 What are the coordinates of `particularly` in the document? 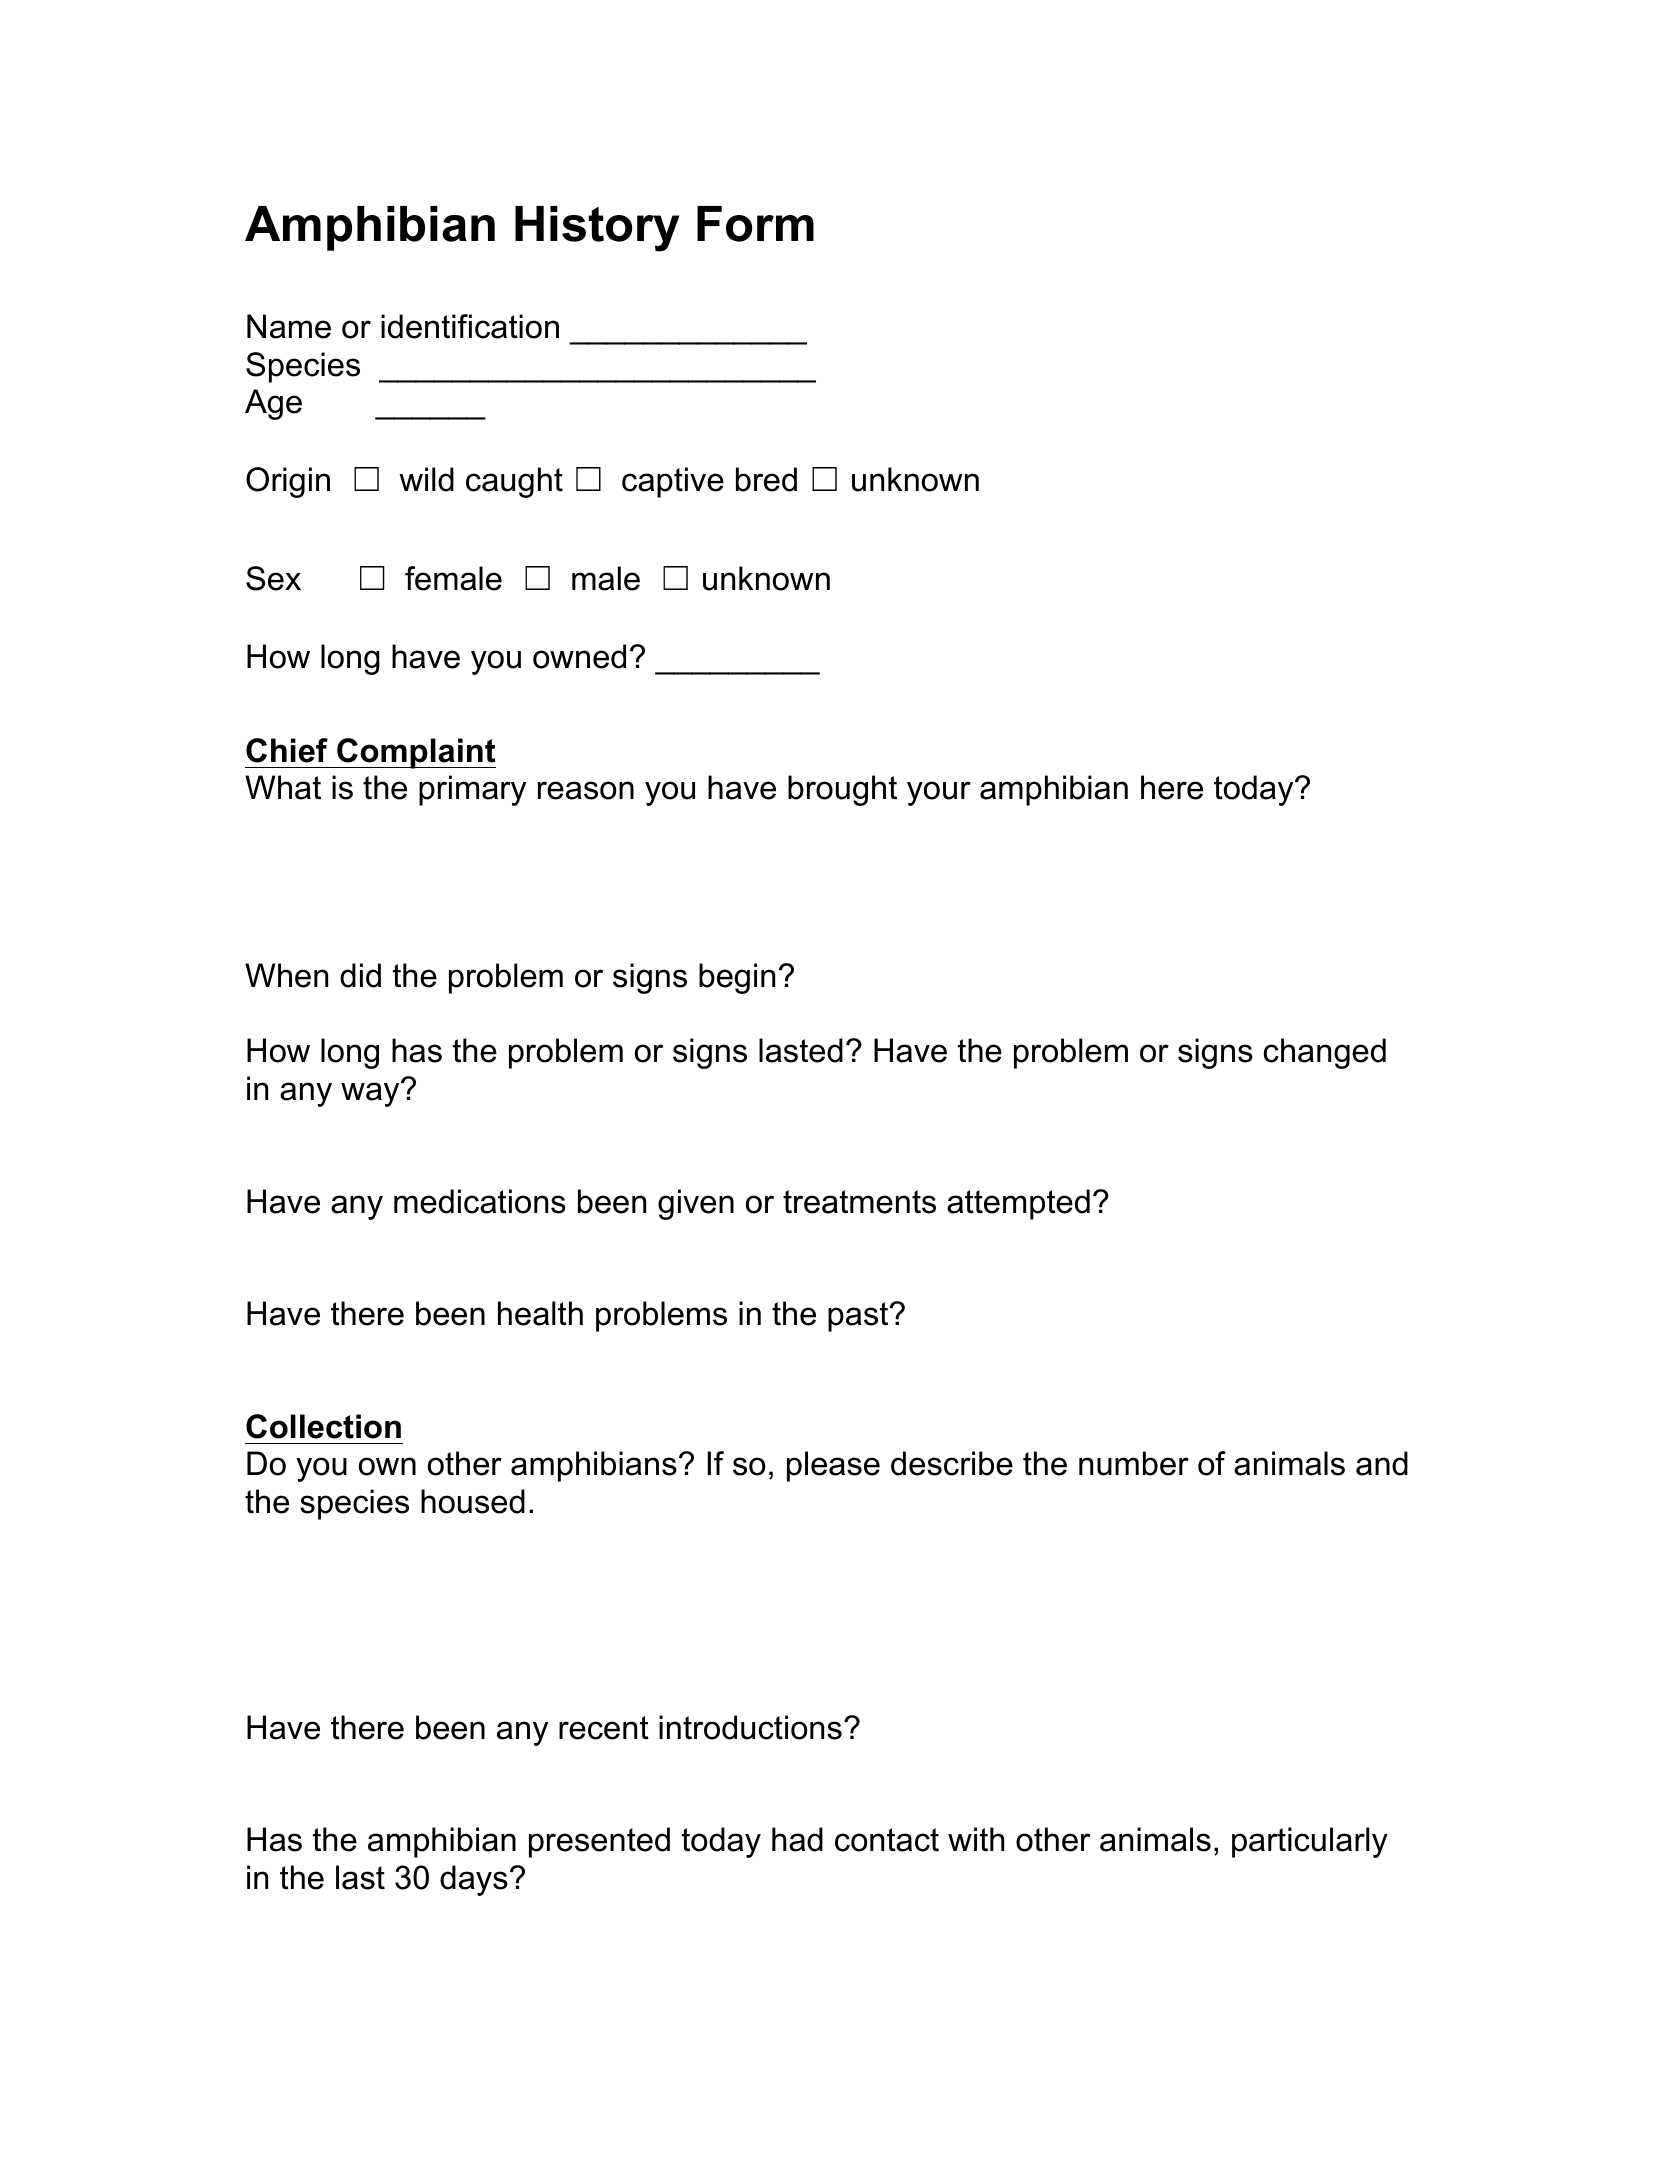 It's located at (1310, 1842).
